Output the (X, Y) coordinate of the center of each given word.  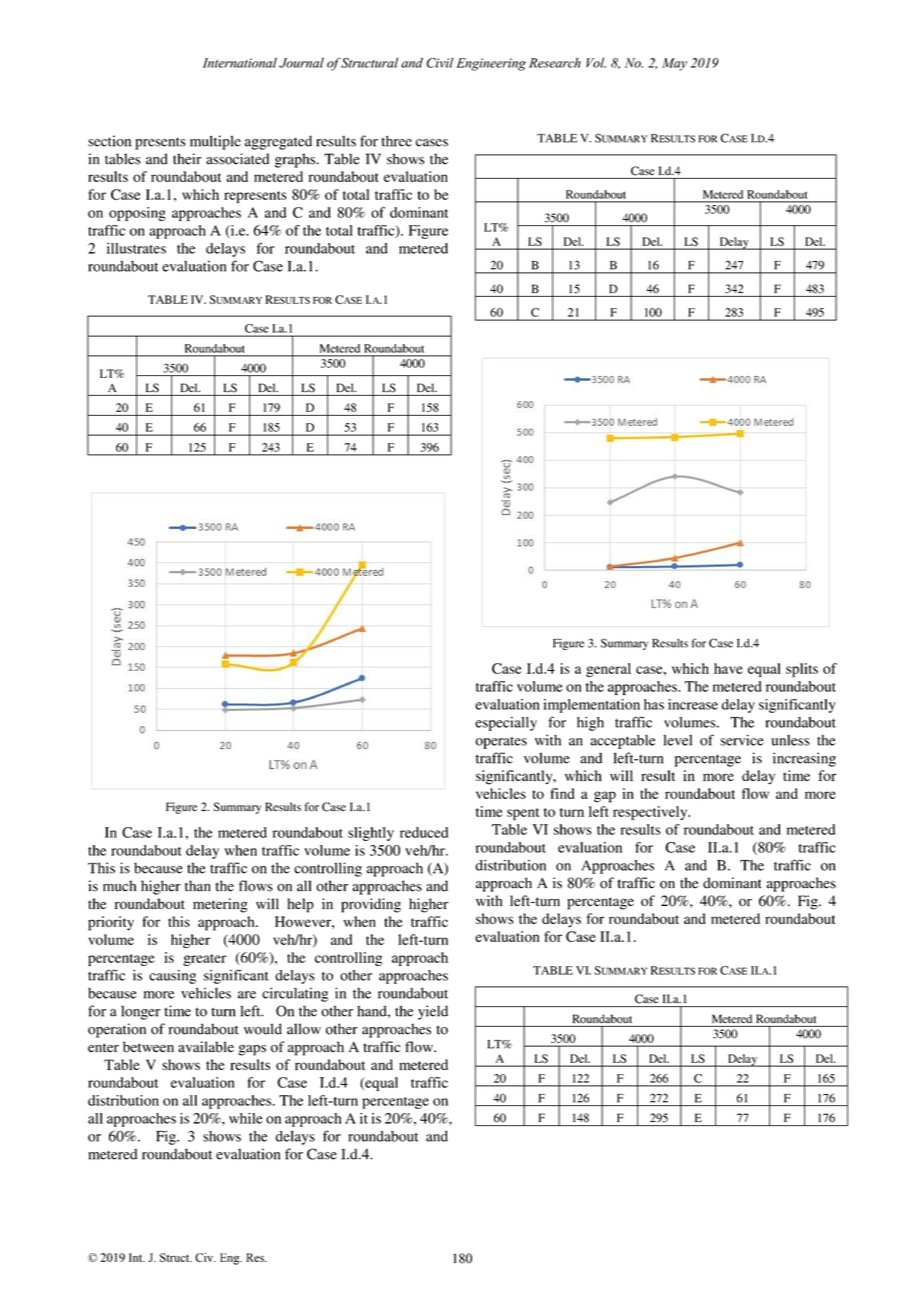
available (206, 1047)
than (198, 886)
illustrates (136, 248)
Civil (440, 63)
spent (523, 814)
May (674, 64)
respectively (651, 813)
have (728, 668)
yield (433, 1012)
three (396, 141)
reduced (424, 832)
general (608, 670)
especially (506, 724)
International (240, 63)
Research (555, 63)
